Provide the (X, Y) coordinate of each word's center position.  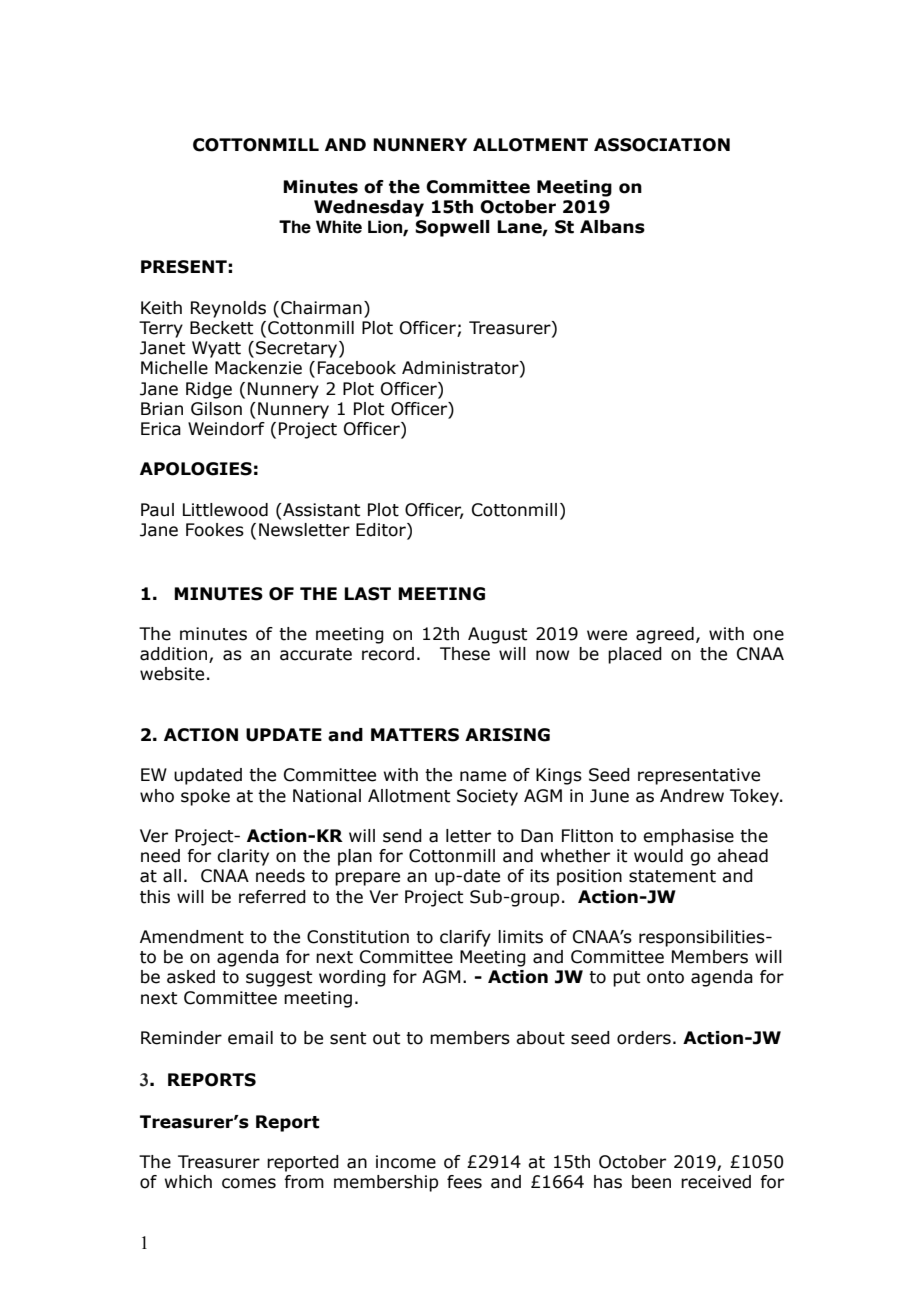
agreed (665, 635)
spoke (205, 797)
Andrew (692, 796)
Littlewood (225, 510)
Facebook (357, 368)
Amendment (192, 937)
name (483, 776)
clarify (465, 938)
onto (665, 977)
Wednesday (369, 208)
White (339, 227)
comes (249, 1183)
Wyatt (216, 349)
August (497, 635)
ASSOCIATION (662, 145)
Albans (612, 227)
